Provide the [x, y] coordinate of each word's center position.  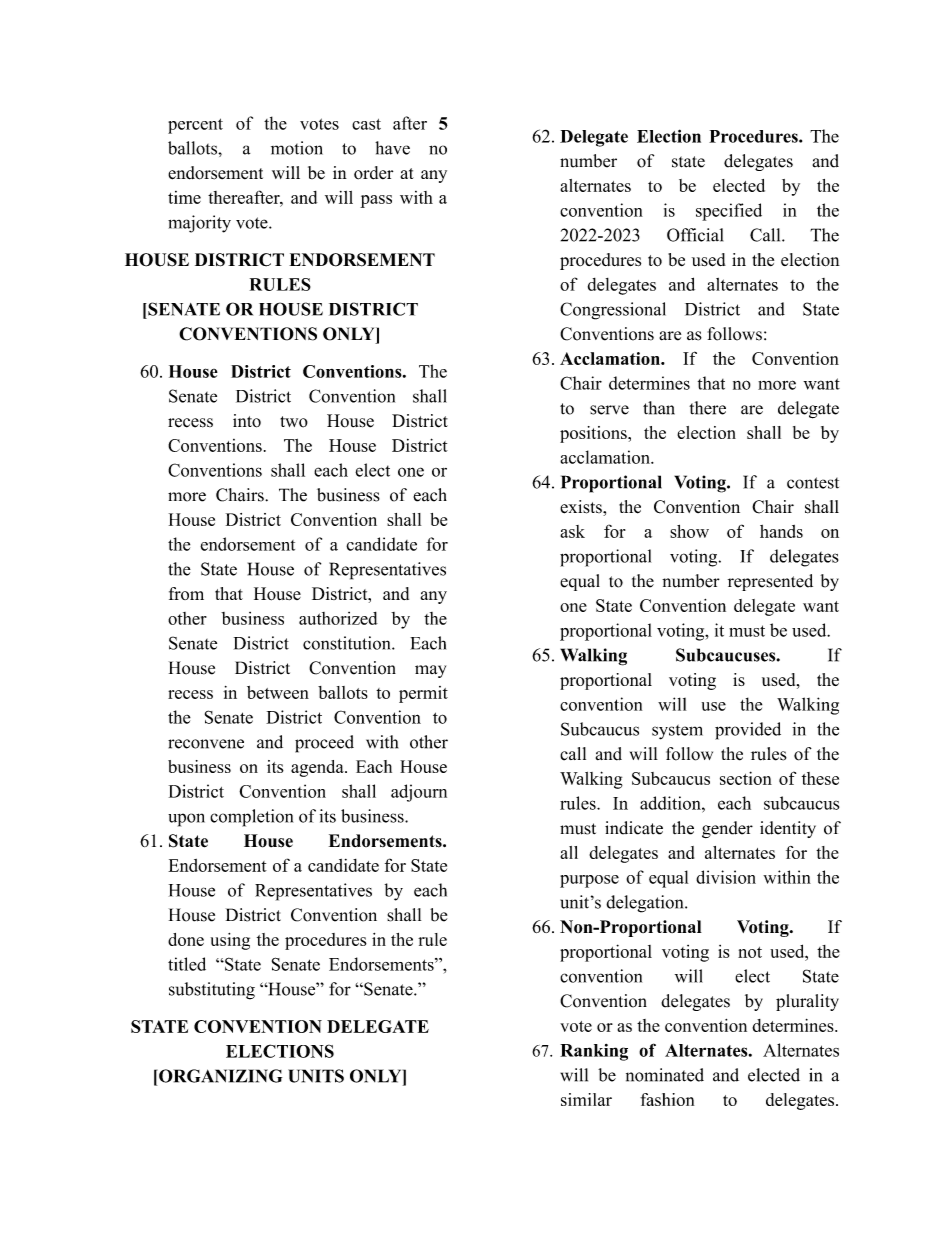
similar [586, 1099]
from [186, 593]
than [659, 408]
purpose [589, 881]
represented [770, 582]
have [392, 148]
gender [727, 829]
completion [251, 818]
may [430, 671]
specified [729, 212]
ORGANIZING [220, 1076]
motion [297, 148]
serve [609, 410]
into [247, 421]
